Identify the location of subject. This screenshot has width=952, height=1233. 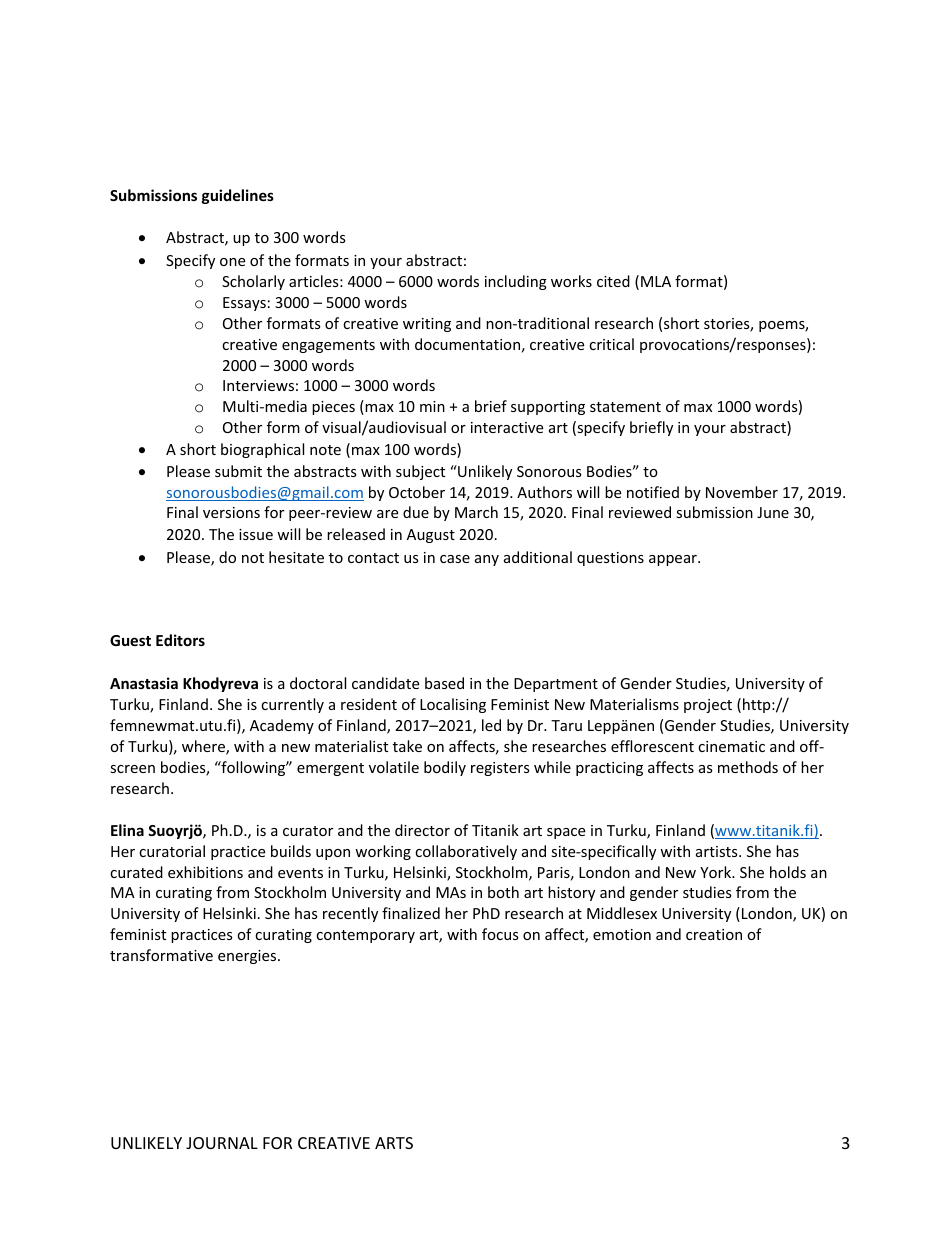
(420, 472).
